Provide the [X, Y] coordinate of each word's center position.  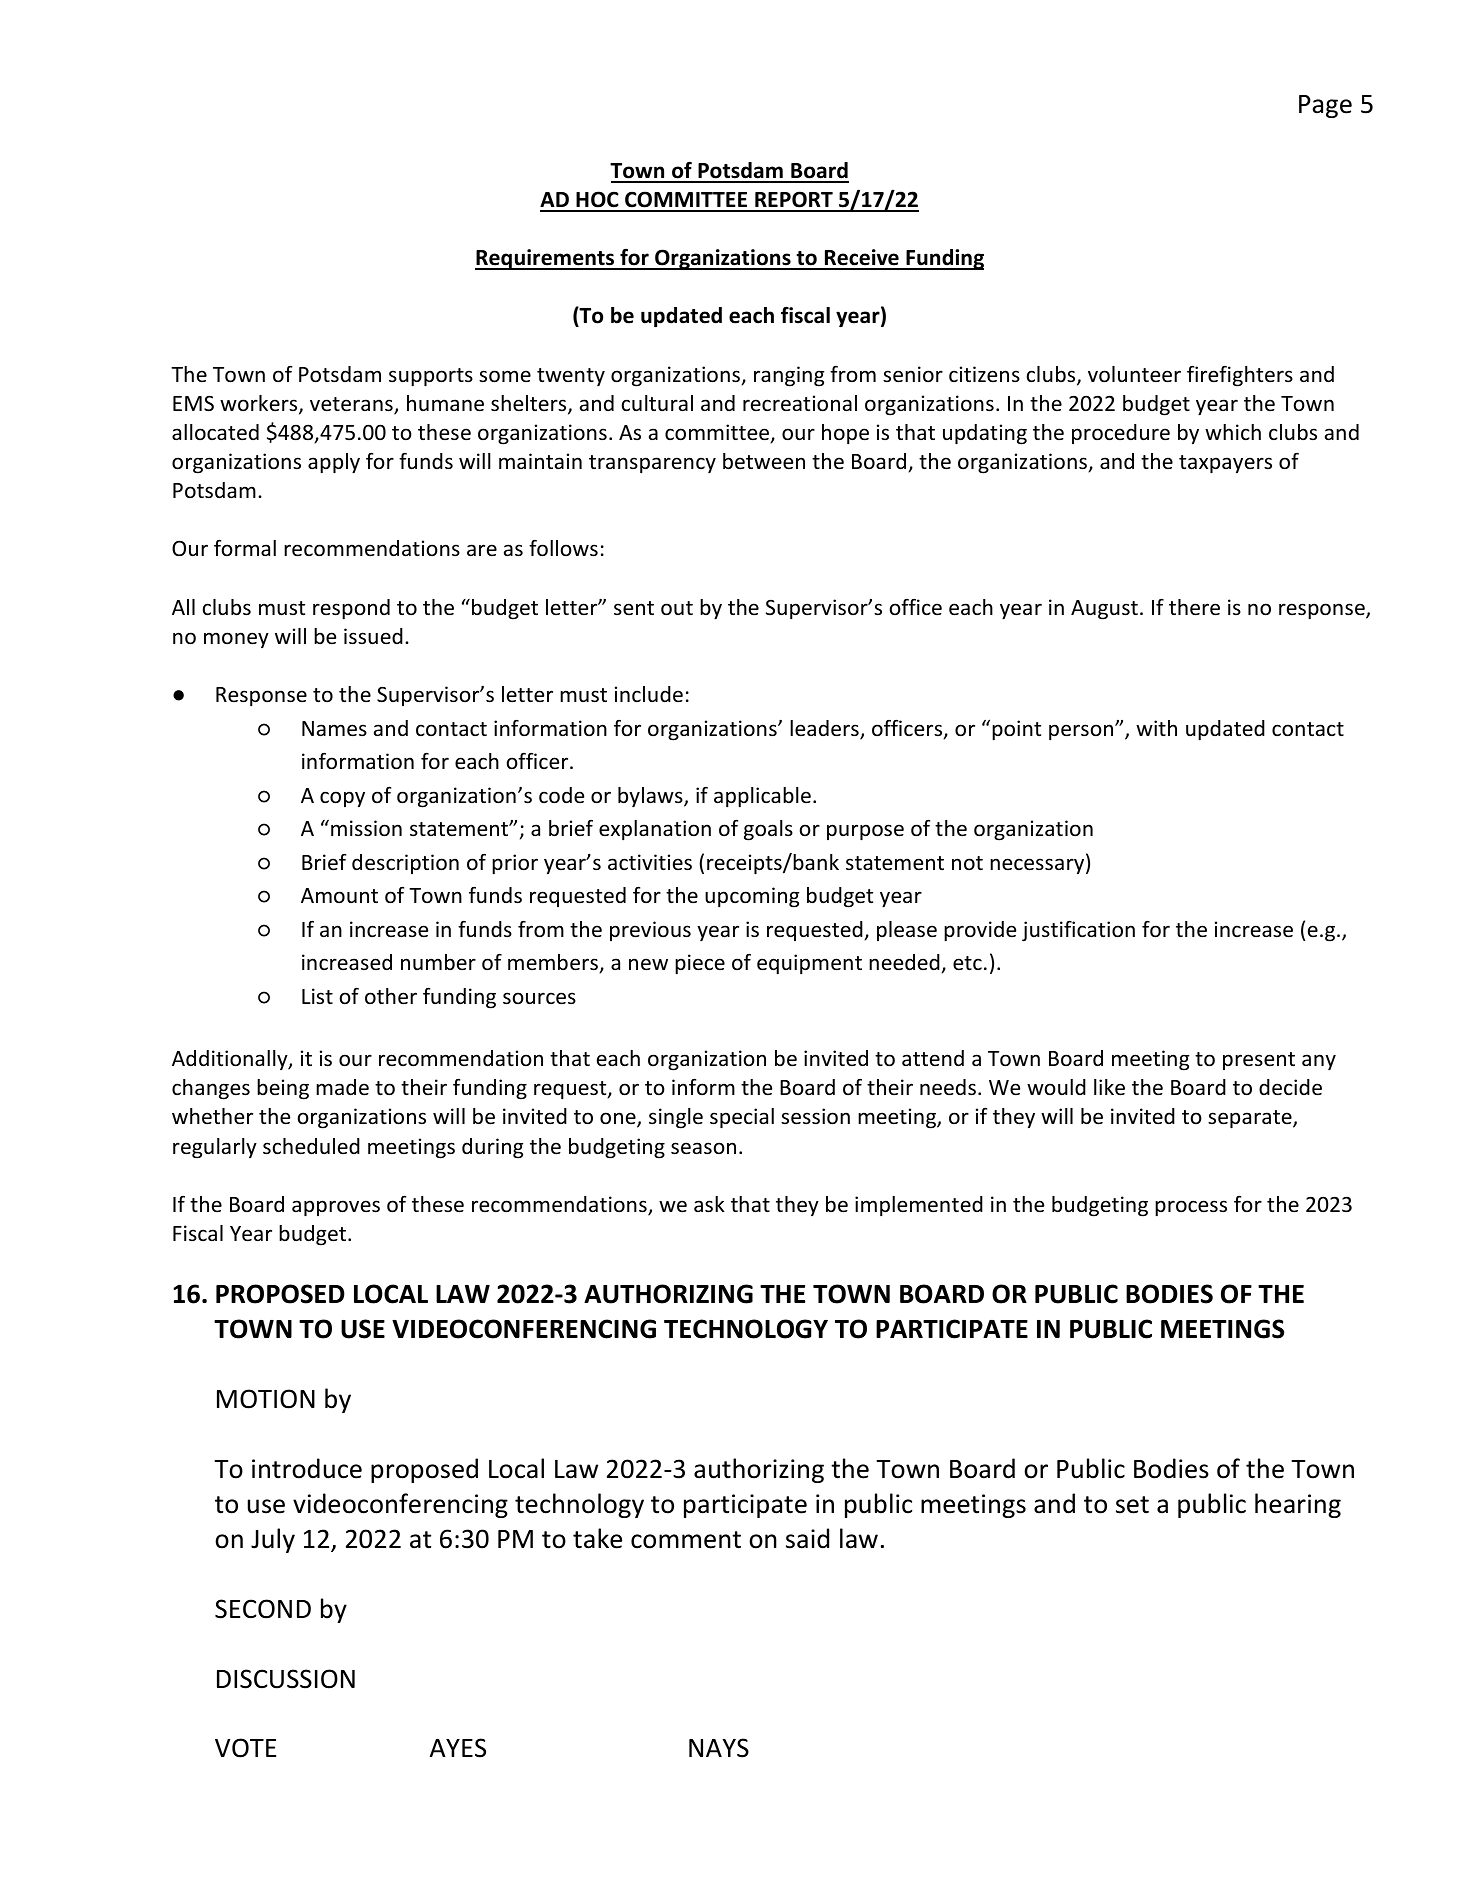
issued [373, 636]
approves [336, 1208]
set [1132, 1505]
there [1194, 607]
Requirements [546, 259]
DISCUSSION [286, 1679]
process [1191, 1208]
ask [709, 1204]
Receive [861, 259]
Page [1325, 106]
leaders [825, 729]
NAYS [719, 1748]
